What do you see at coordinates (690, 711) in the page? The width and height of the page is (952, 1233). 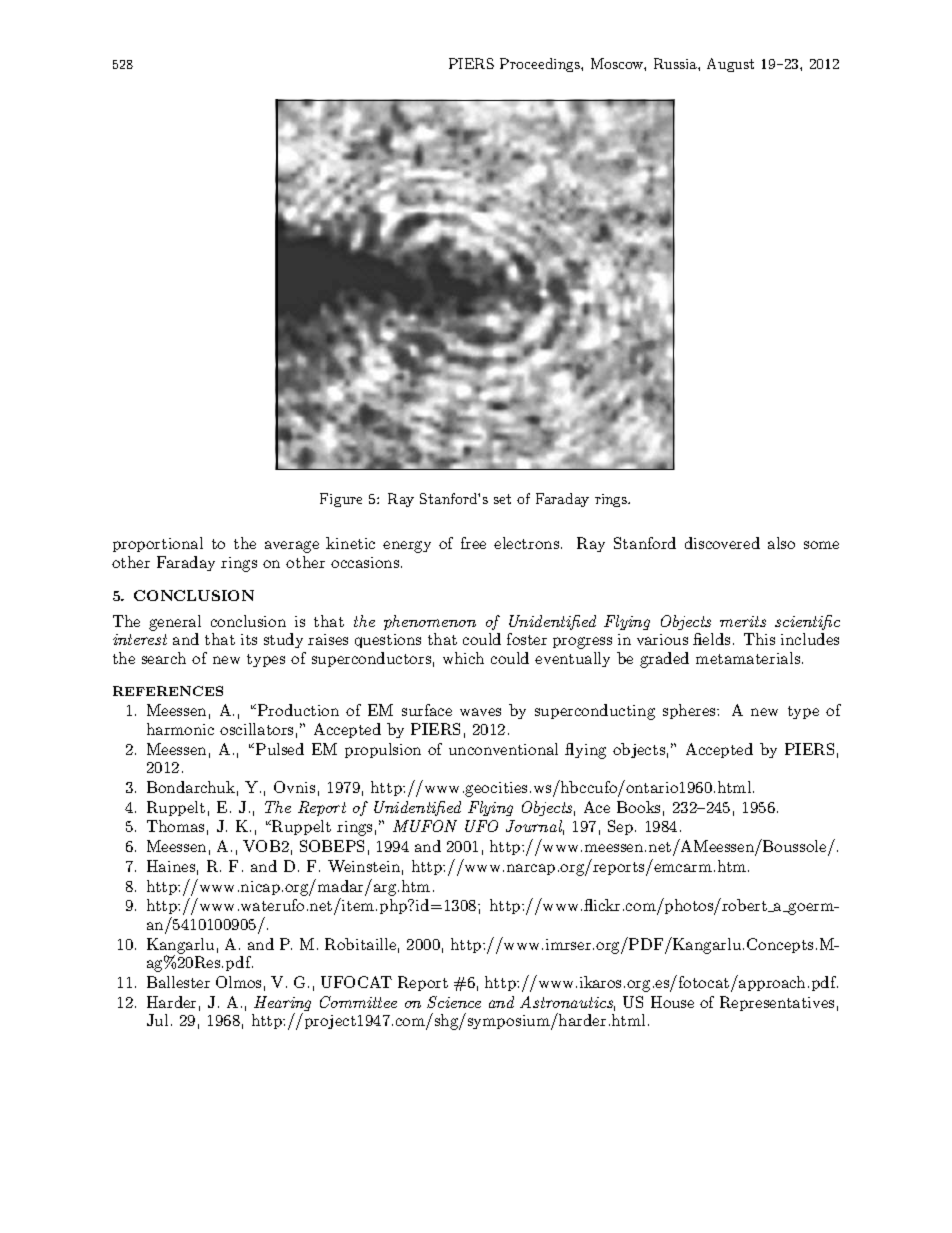 I see `spheres` at bounding box center [690, 711].
